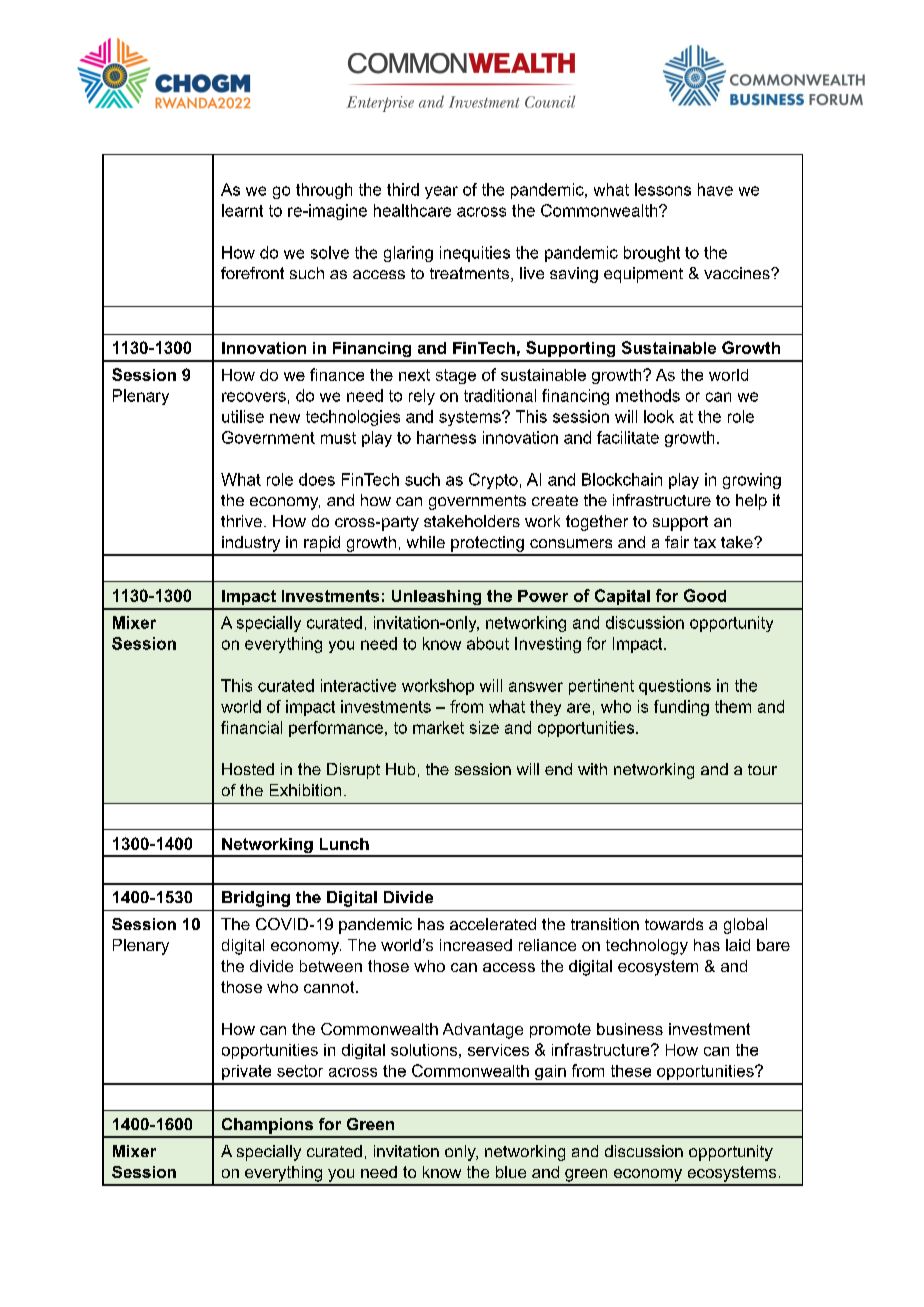  I want to click on these, so click(631, 1071).
